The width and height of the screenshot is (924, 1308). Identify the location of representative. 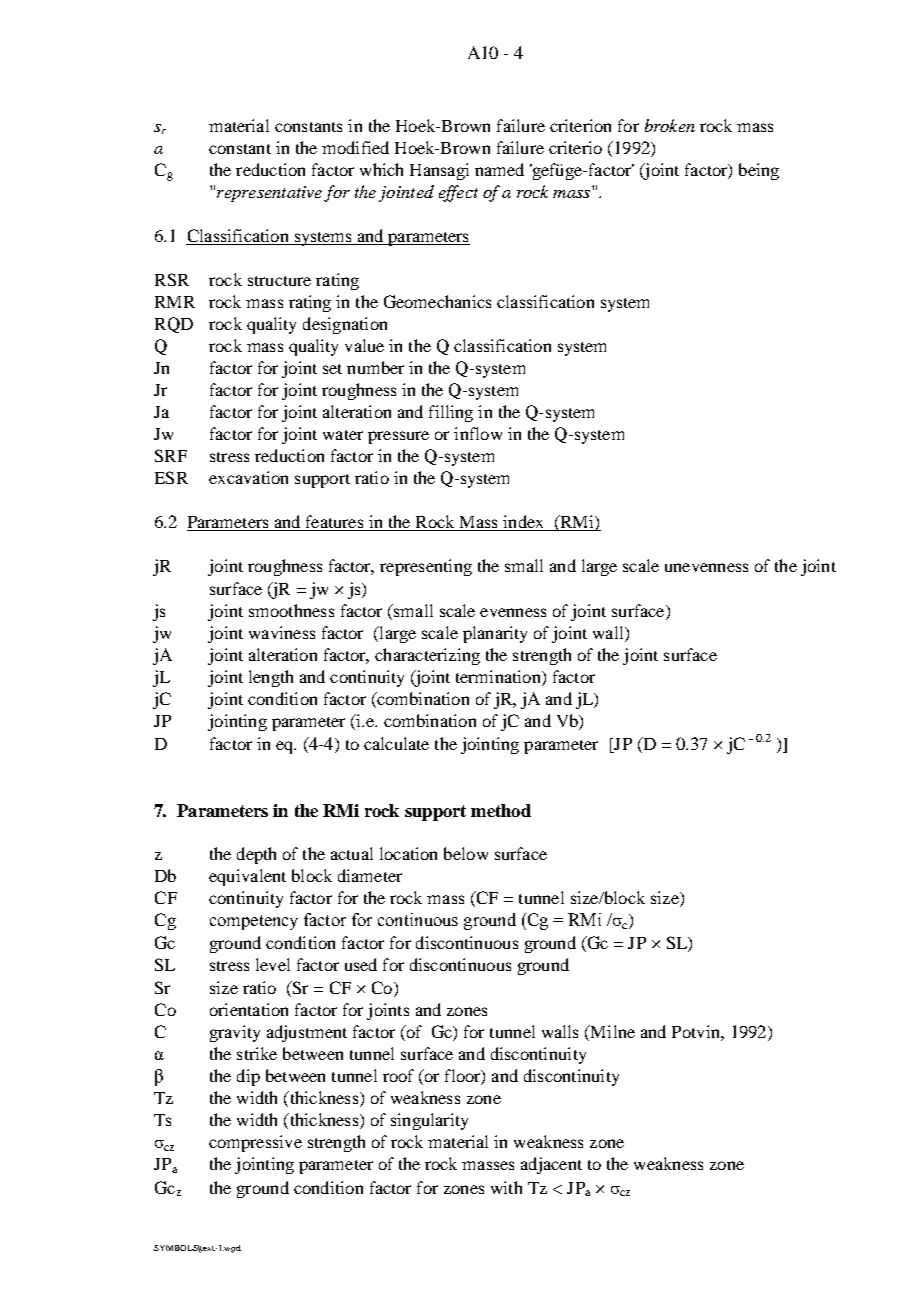
(269, 194).
